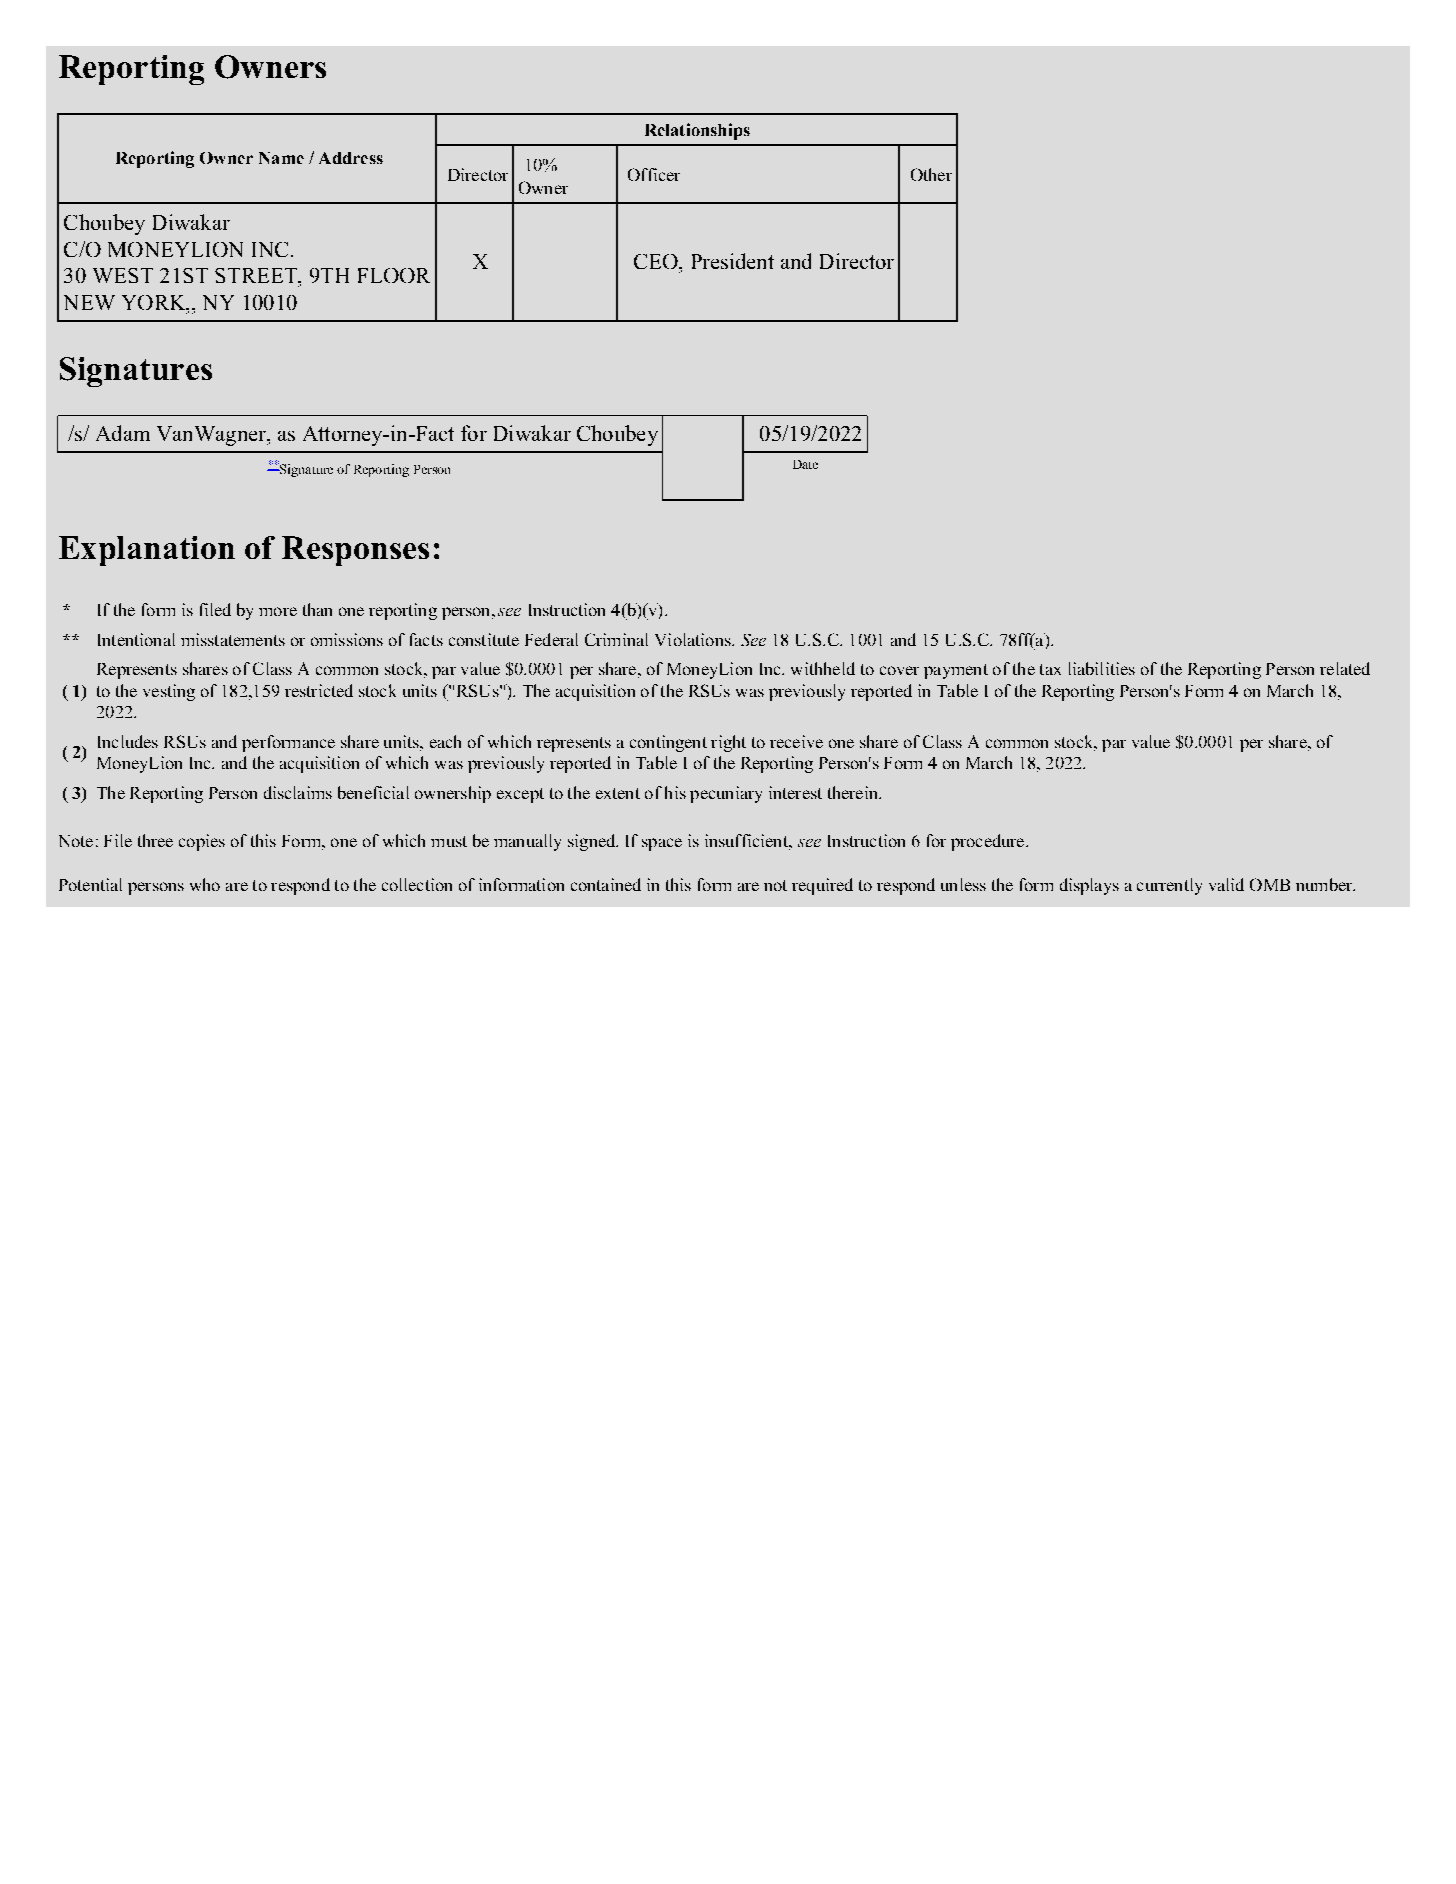  I want to click on who, so click(205, 884).
